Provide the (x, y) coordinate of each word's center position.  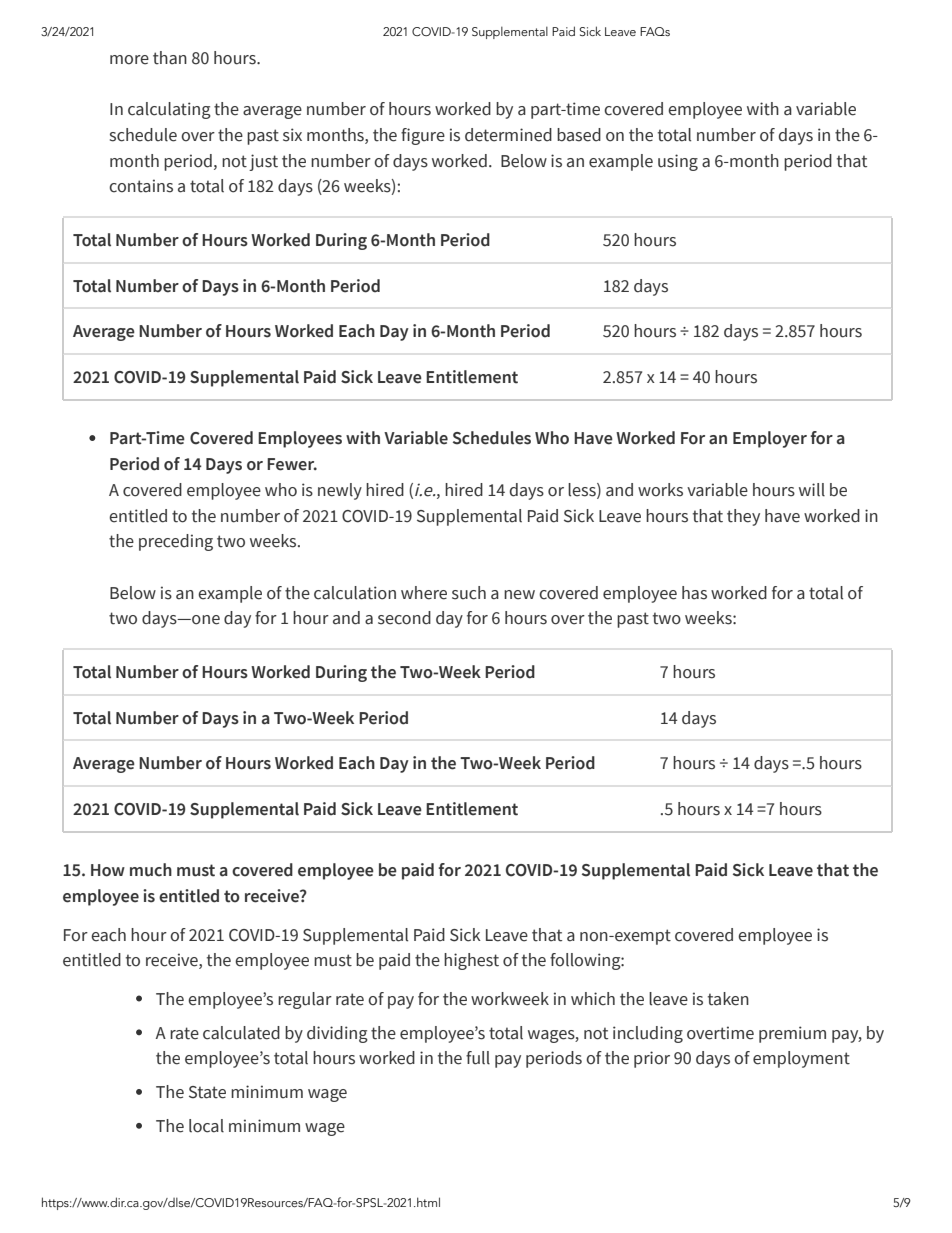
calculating (169, 110)
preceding (176, 542)
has (694, 593)
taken (728, 999)
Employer (770, 439)
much (151, 870)
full (478, 1058)
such (469, 593)
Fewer (292, 464)
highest (471, 961)
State (207, 1092)
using (678, 162)
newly (340, 491)
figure (423, 136)
